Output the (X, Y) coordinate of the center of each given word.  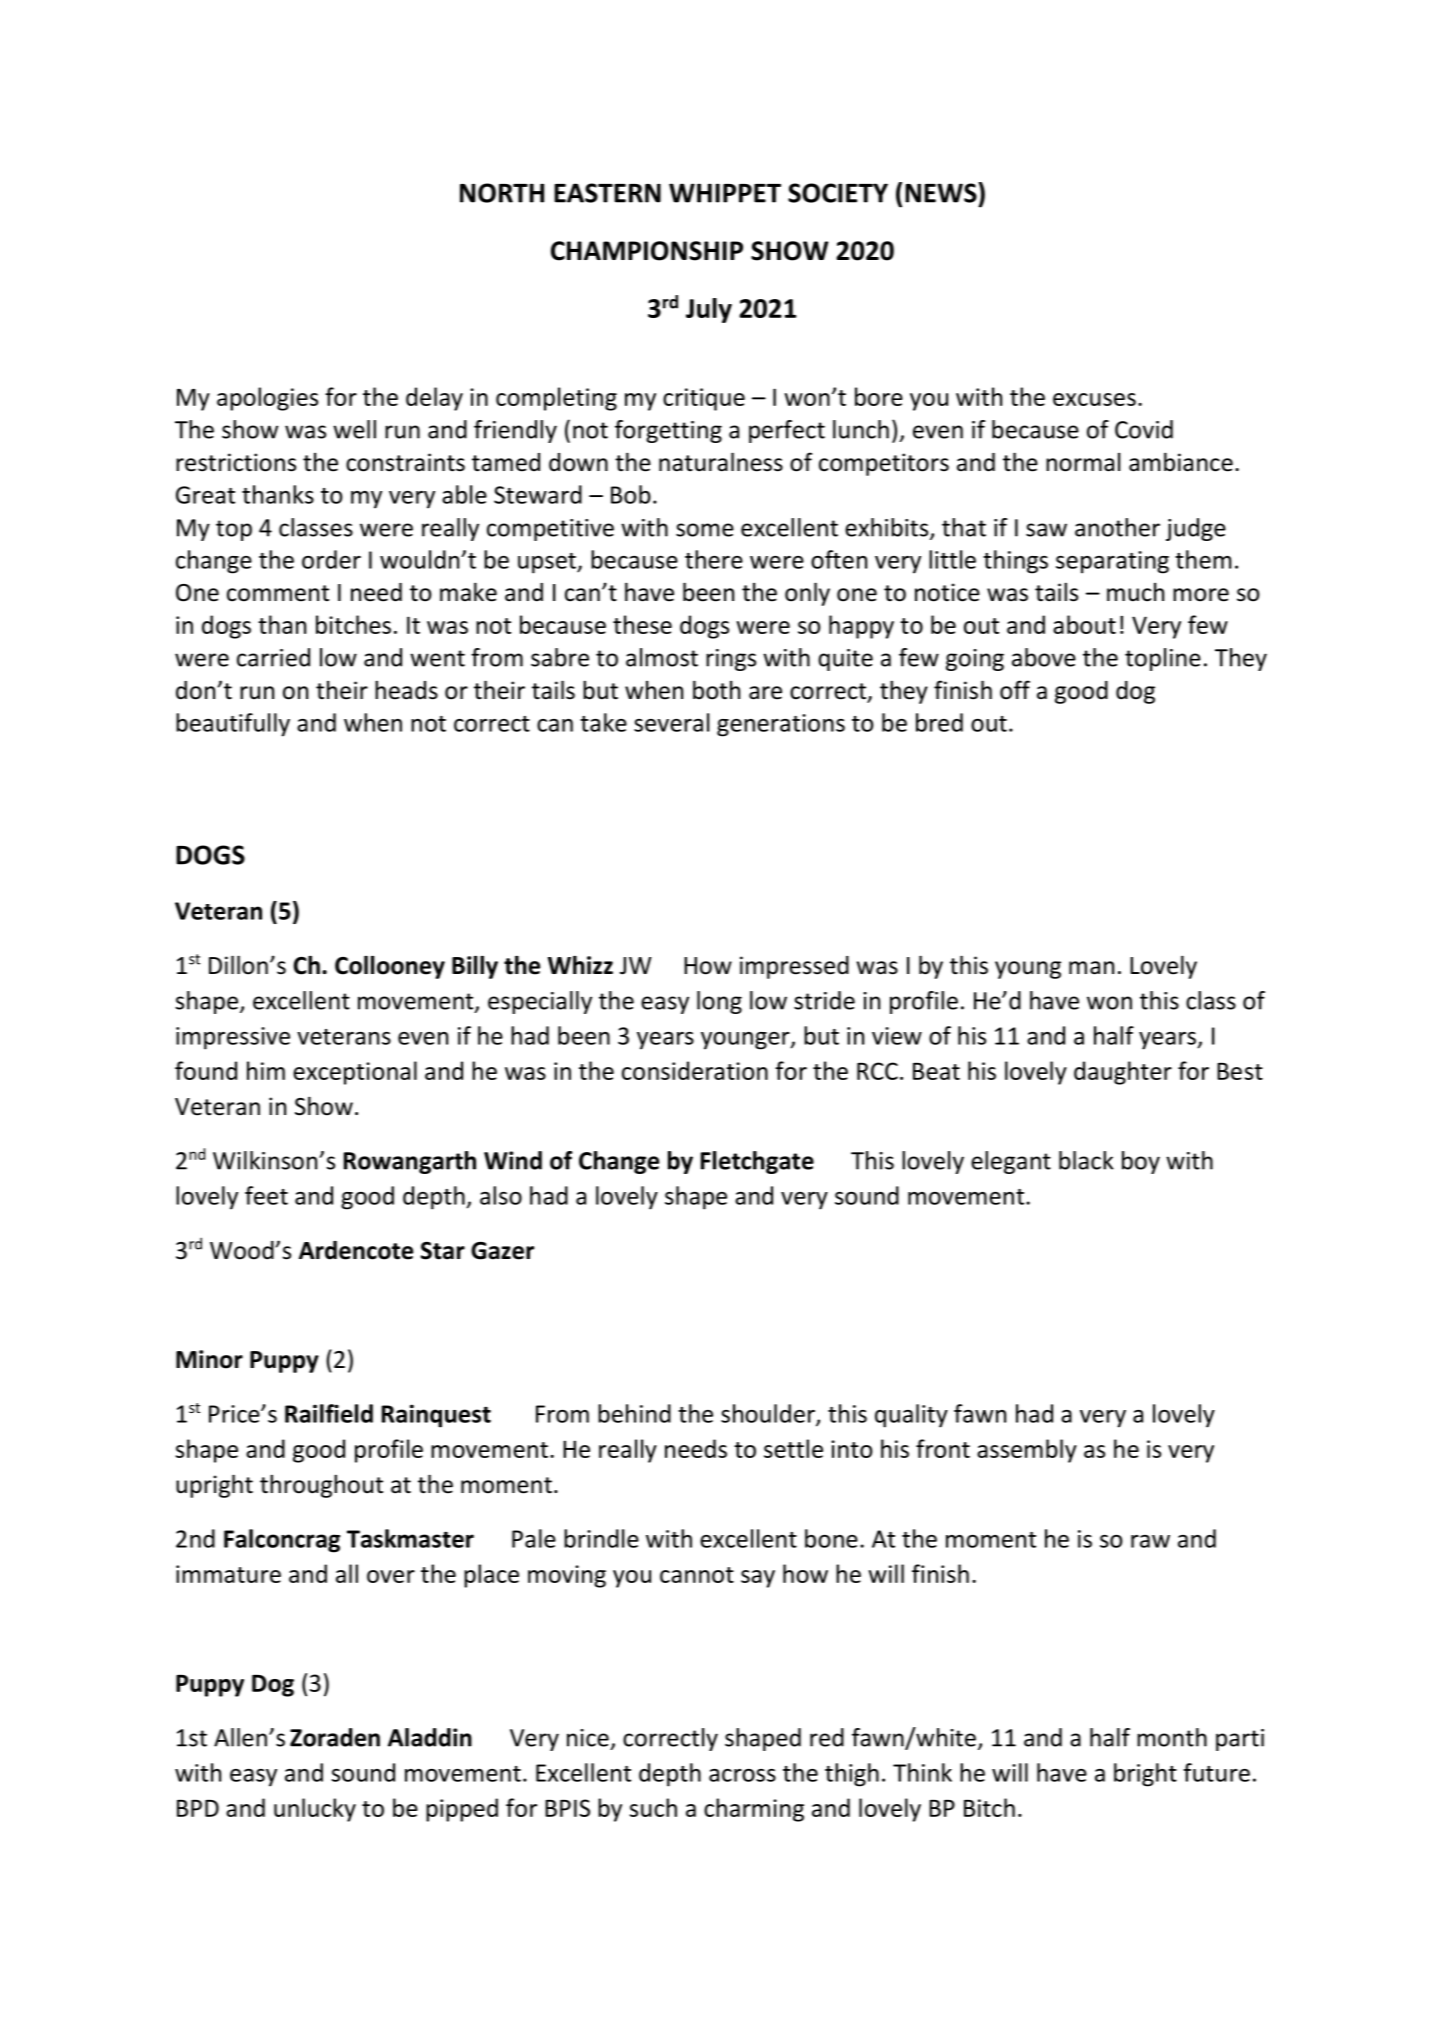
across (742, 1775)
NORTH (502, 193)
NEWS (942, 192)
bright (1145, 1775)
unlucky (315, 1810)
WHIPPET (725, 193)
